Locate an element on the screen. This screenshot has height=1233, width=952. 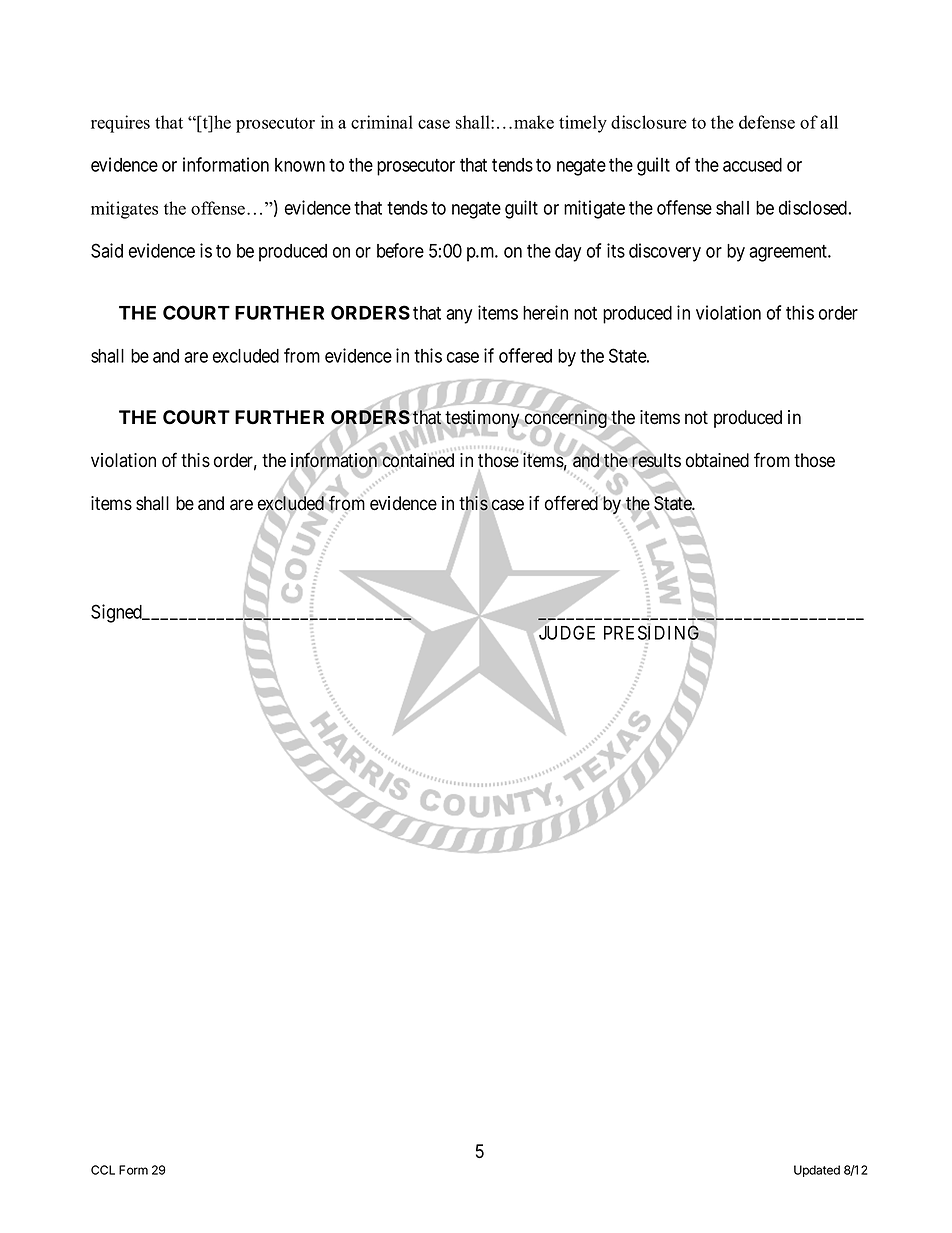
accused is located at coordinates (752, 165).
